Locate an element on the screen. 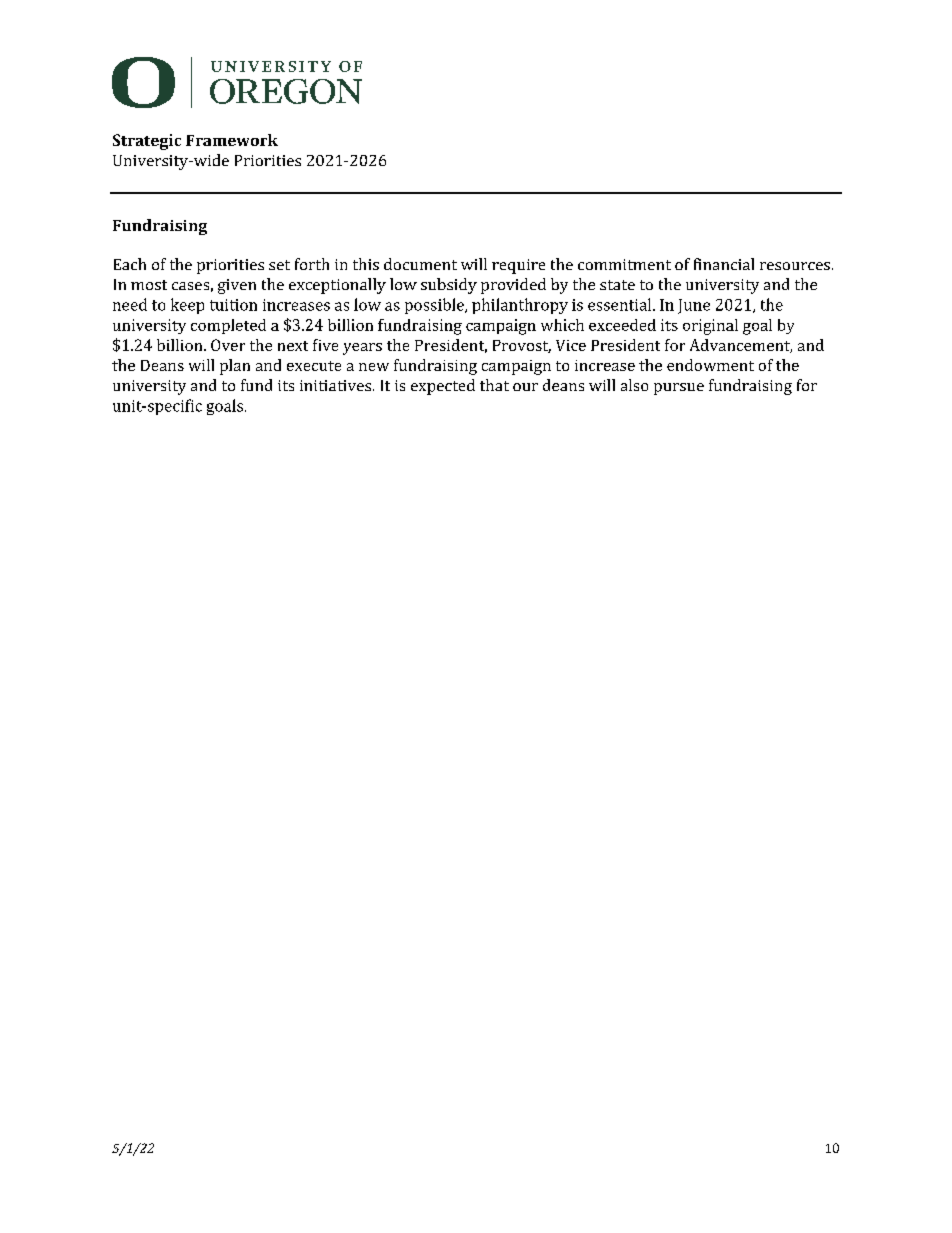  expected is located at coordinates (443, 387).
